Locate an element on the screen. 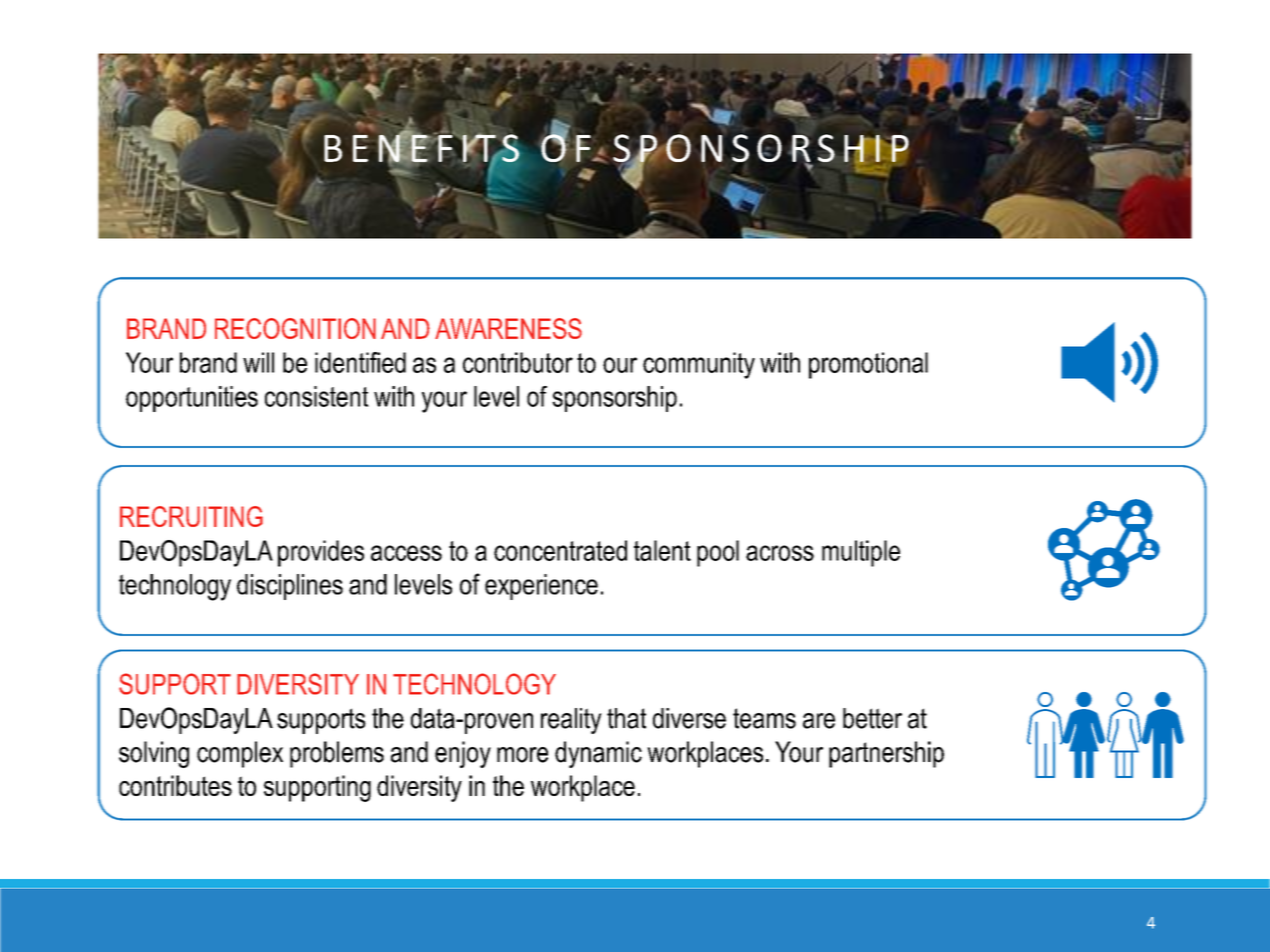 The width and height of the screenshot is (1270, 952). will is located at coordinates (258, 362).
